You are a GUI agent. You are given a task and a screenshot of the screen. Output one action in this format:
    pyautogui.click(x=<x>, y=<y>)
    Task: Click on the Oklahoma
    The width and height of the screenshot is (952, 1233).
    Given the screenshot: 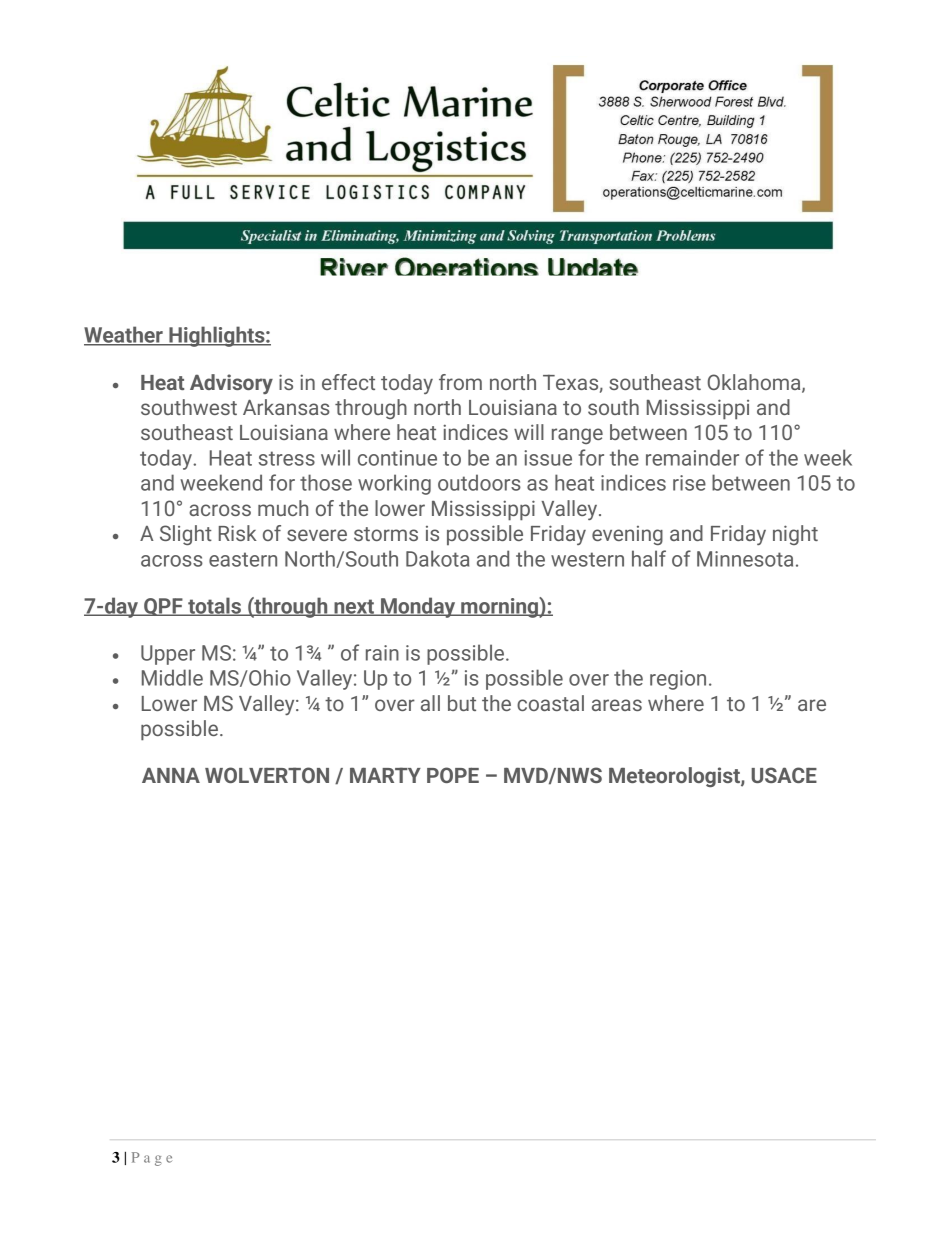 What is the action you would take?
    pyautogui.click(x=755, y=383)
